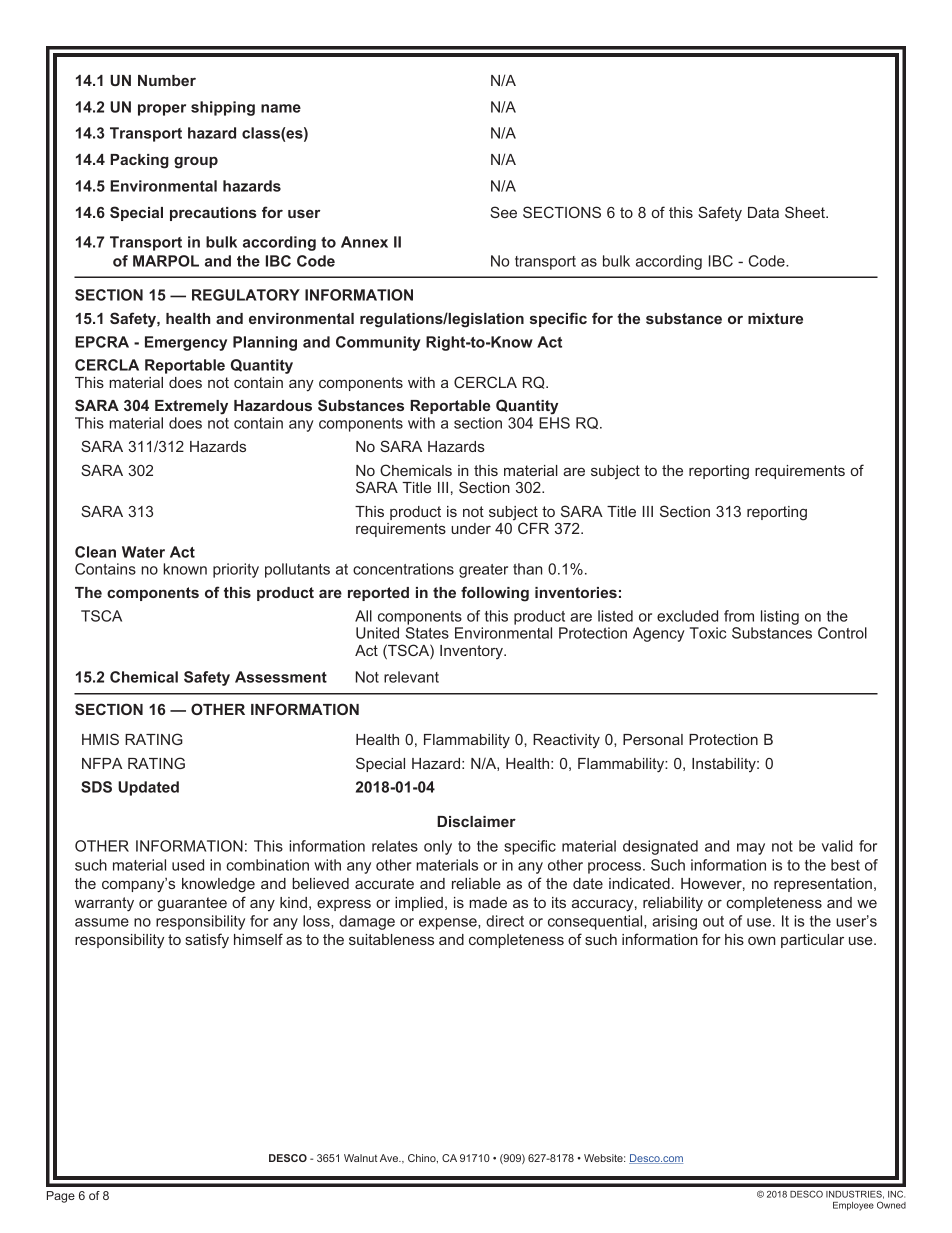 The width and height of the document is (952, 1233). Describe the element at coordinates (806, 212) in the document. I see `Sheet` at that location.
